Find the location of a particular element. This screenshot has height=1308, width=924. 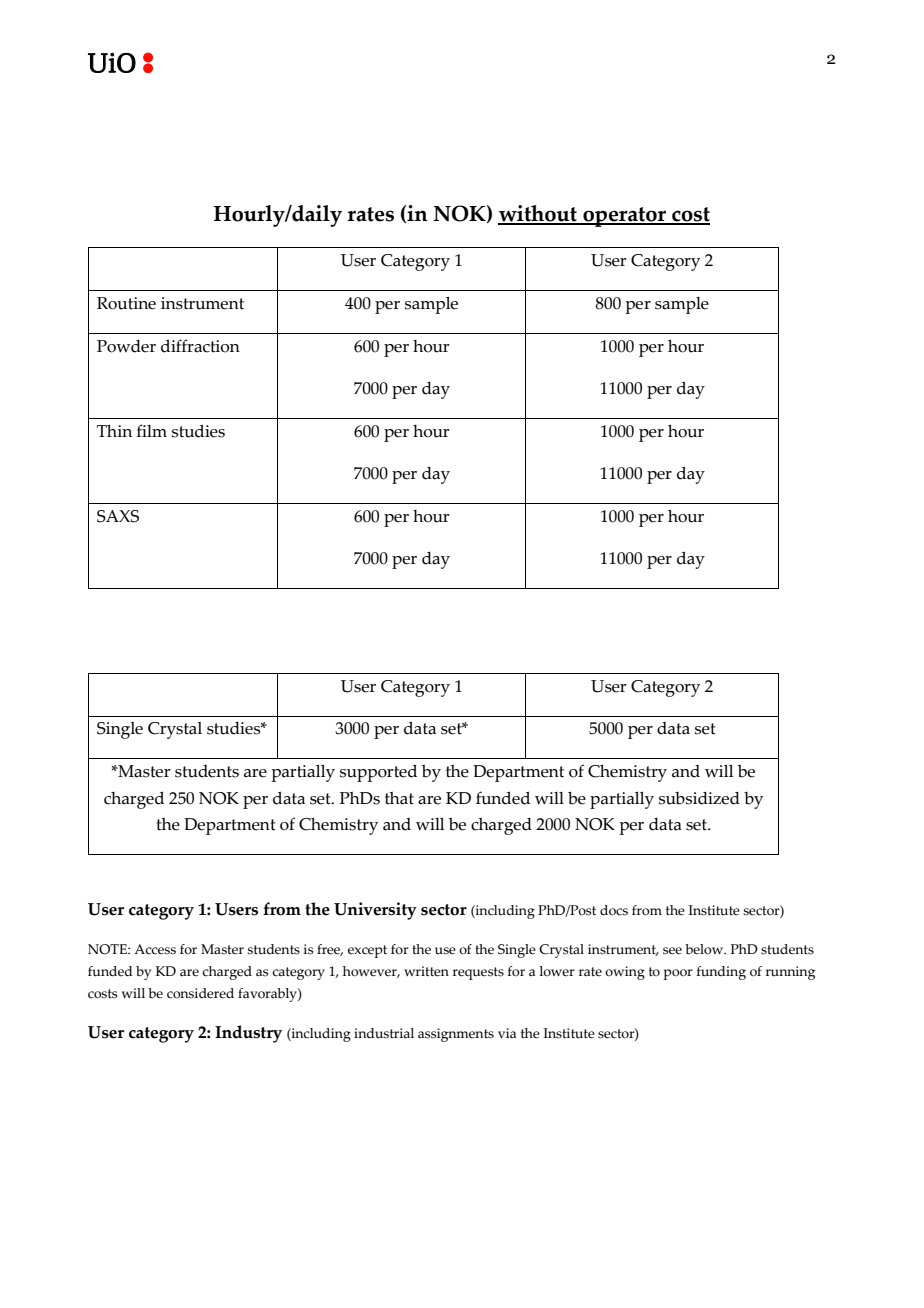

assignments is located at coordinates (456, 1035).
